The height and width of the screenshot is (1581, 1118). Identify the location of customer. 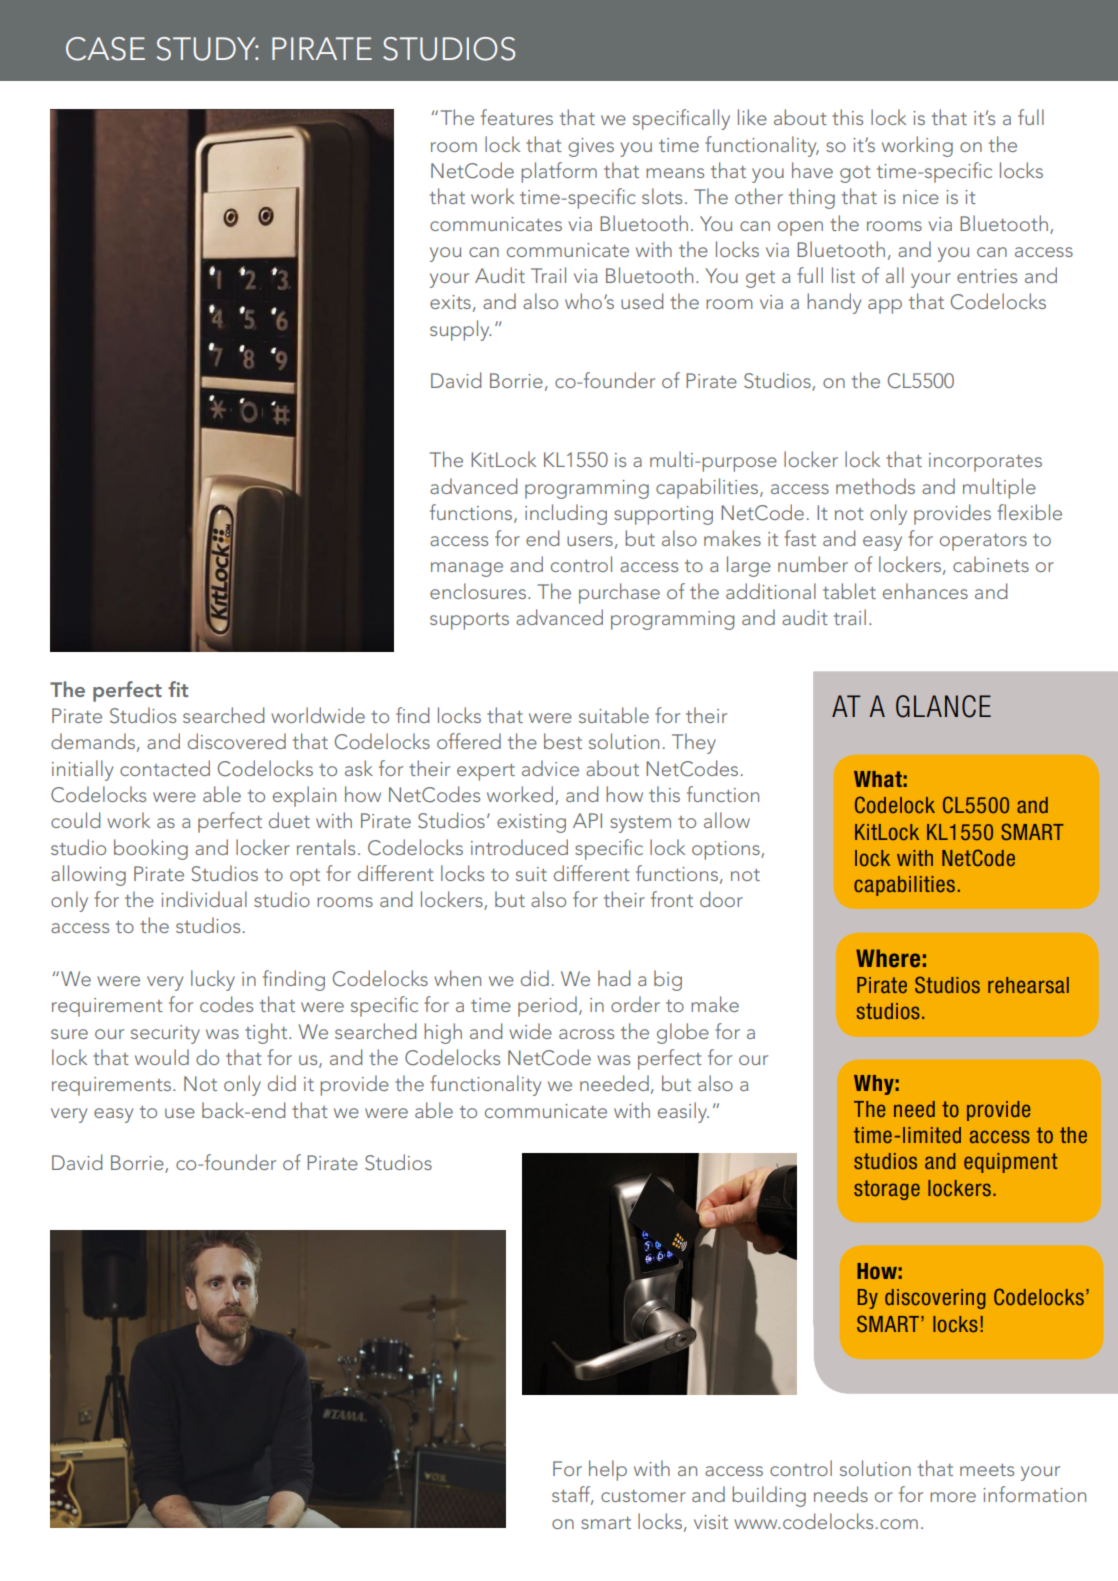
(643, 1496).
